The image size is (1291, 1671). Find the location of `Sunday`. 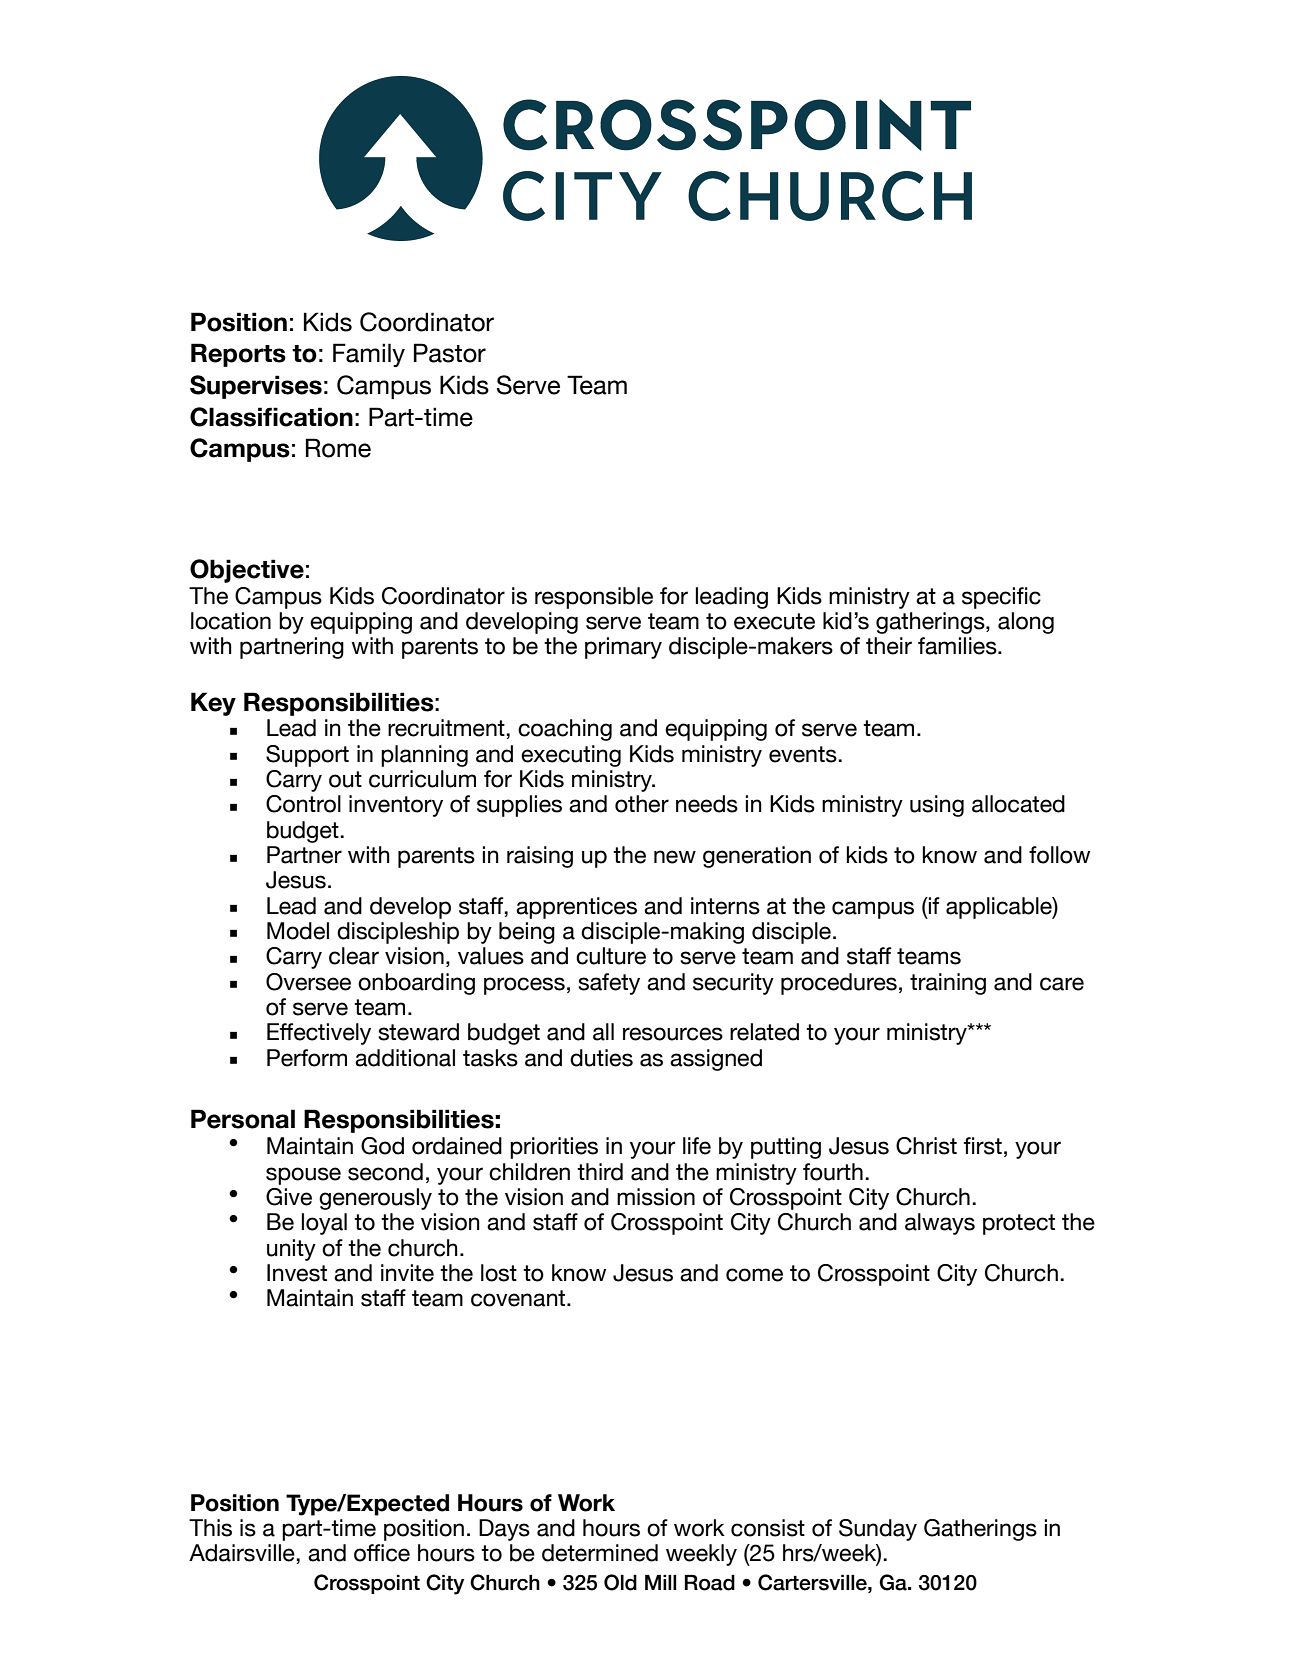

Sunday is located at coordinates (878, 1530).
